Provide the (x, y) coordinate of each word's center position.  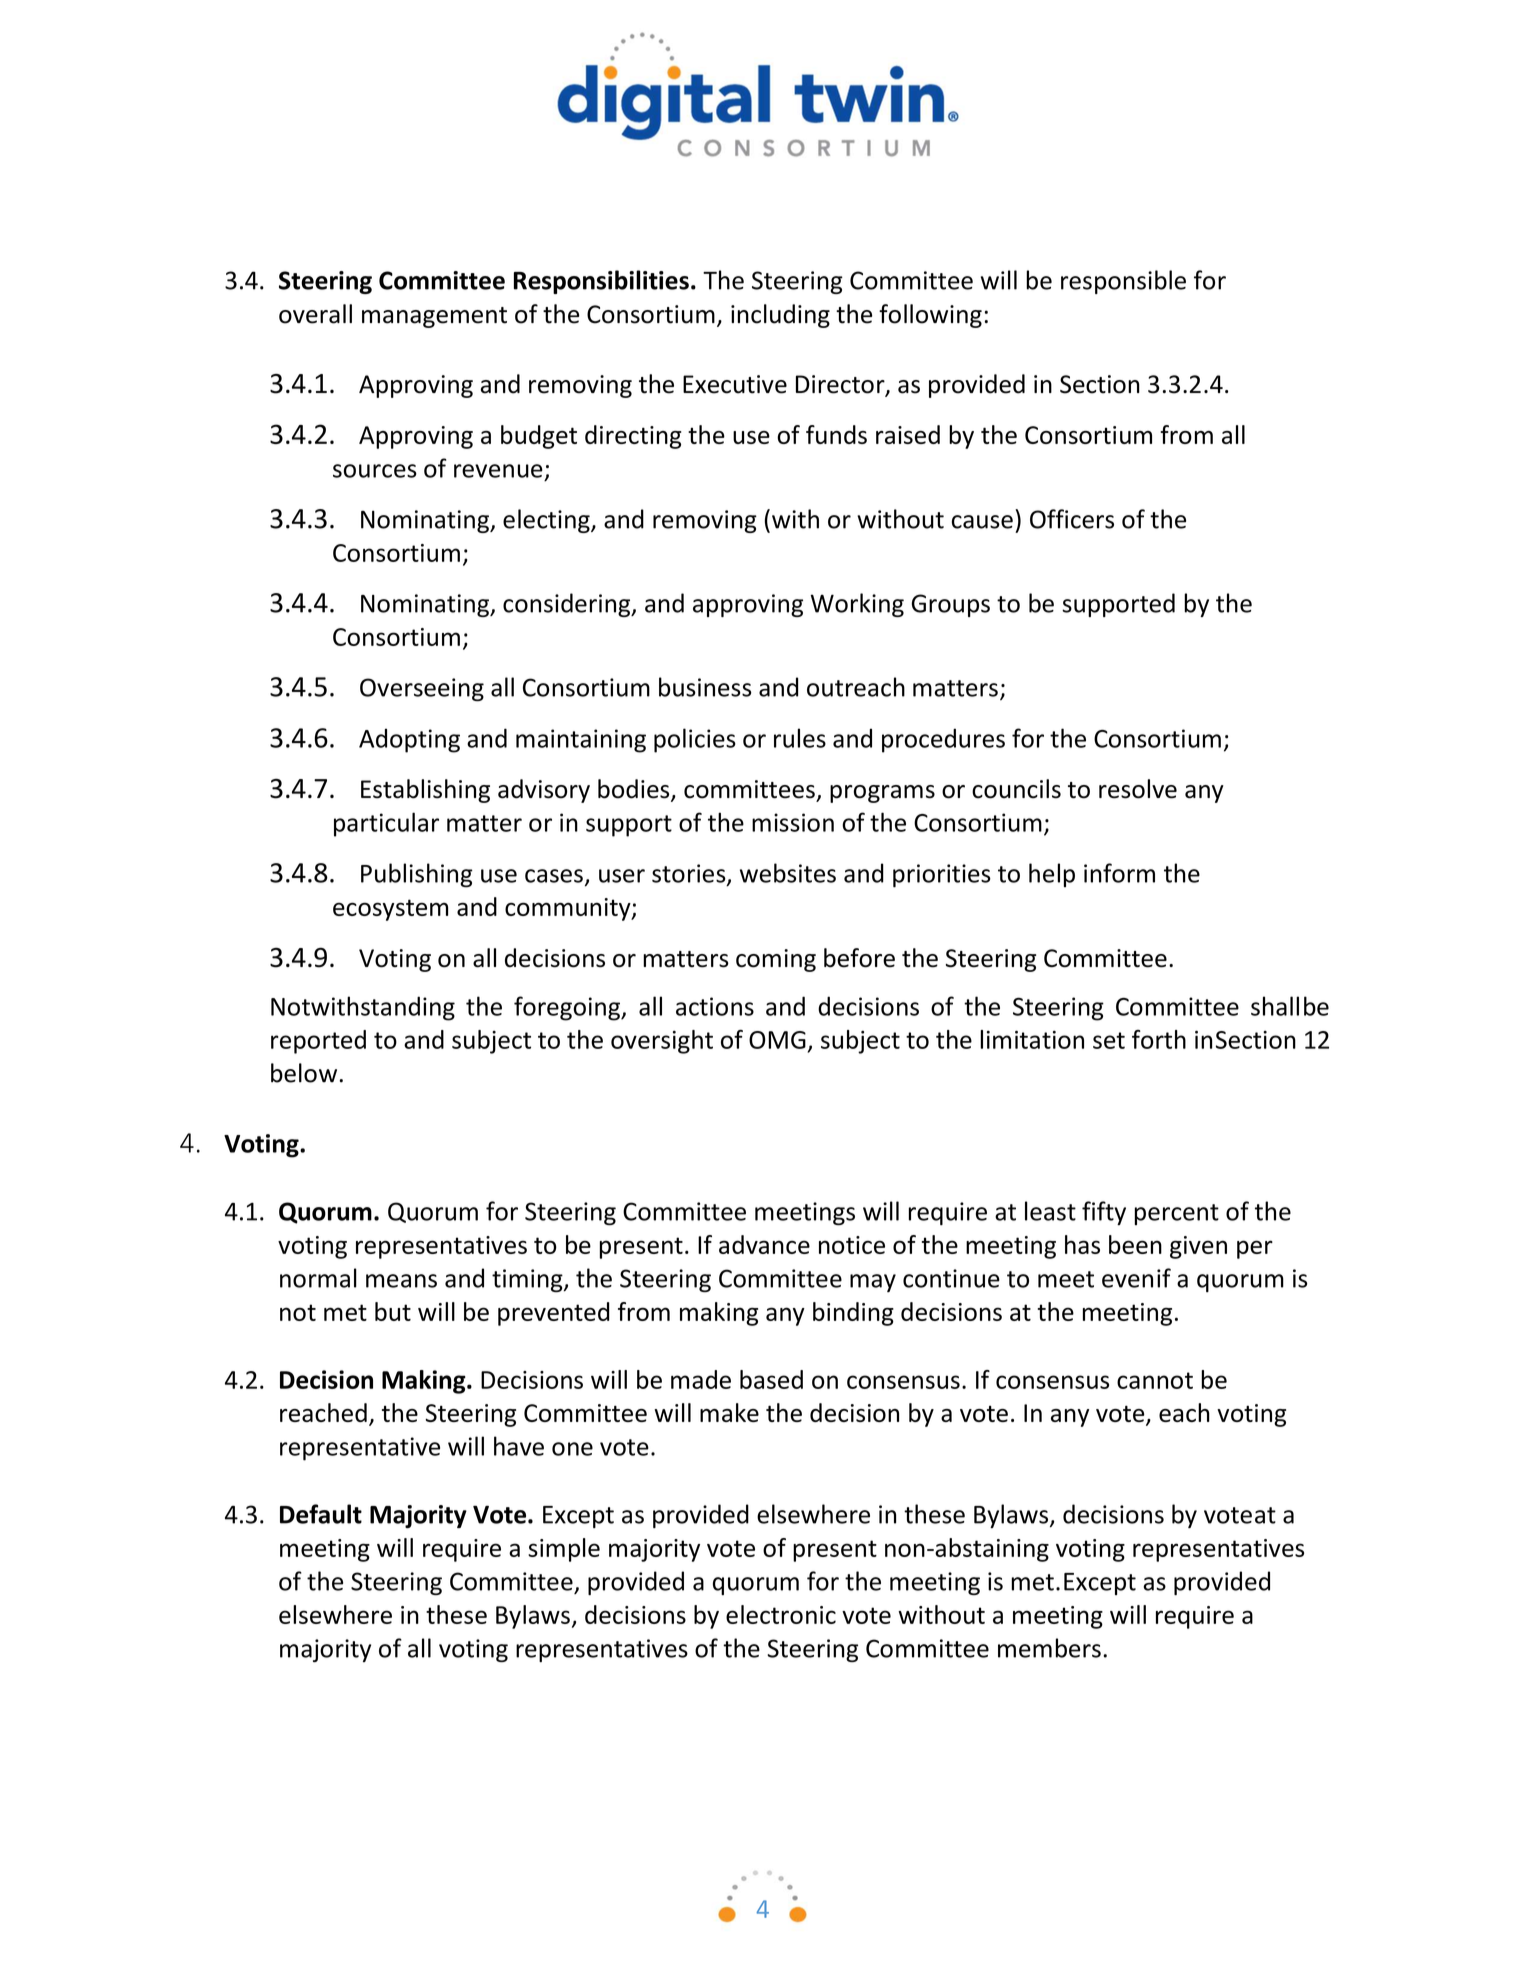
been (1135, 1244)
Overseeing (422, 689)
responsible (1123, 282)
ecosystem (390, 910)
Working (857, 605)
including (780, 316)
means (401, 1281)
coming (776, 960)
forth (1159, 1039)
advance (764, 1244)
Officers (1072, 519)
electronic (781, 1614)
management (434, 317)
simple (564, 1550)
